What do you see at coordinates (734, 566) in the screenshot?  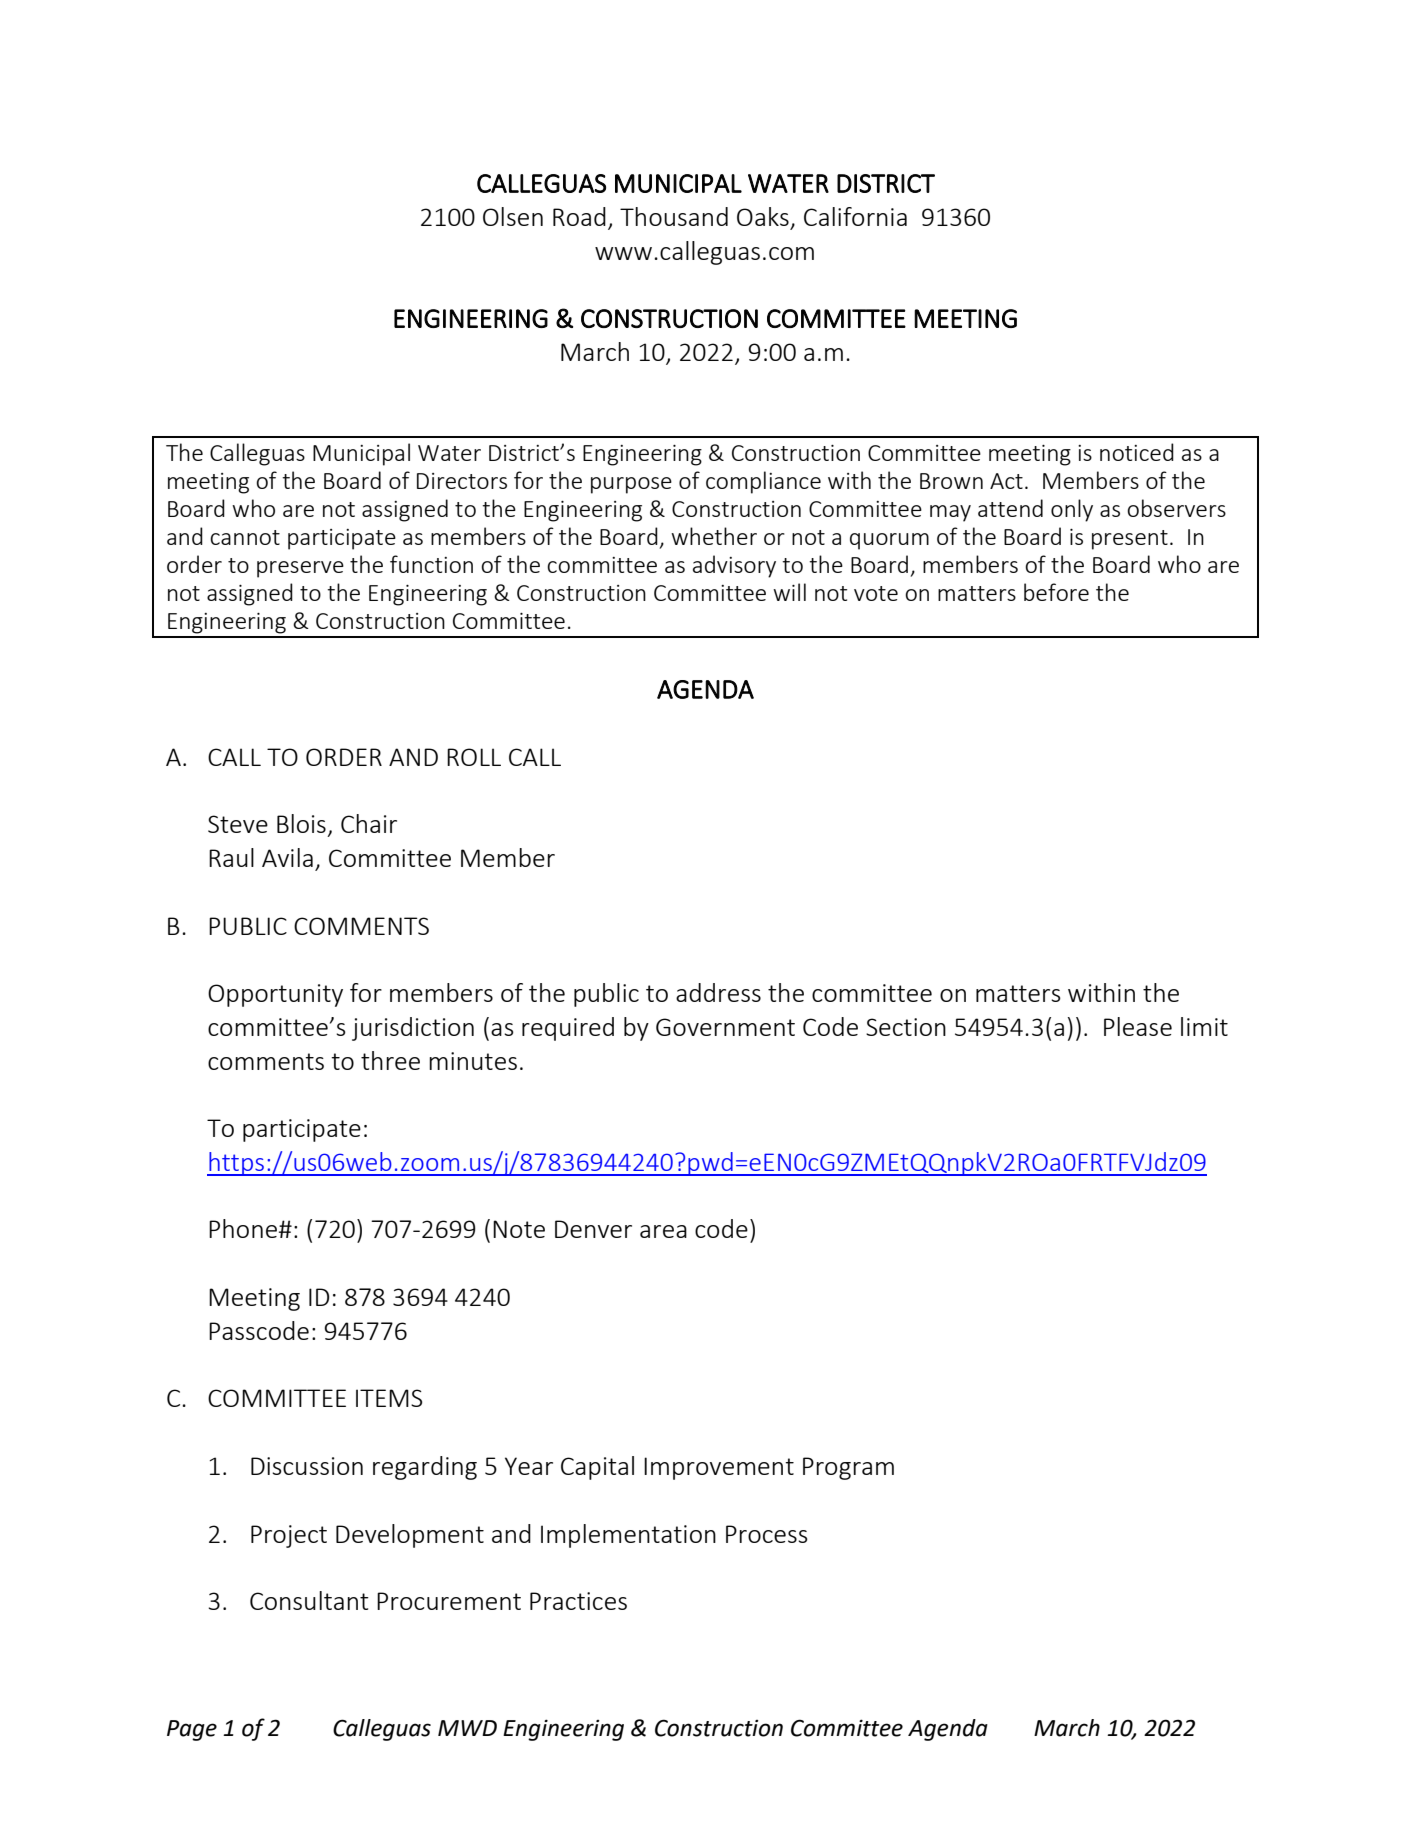 I see `advisory` at bounding box center [734, 566].
